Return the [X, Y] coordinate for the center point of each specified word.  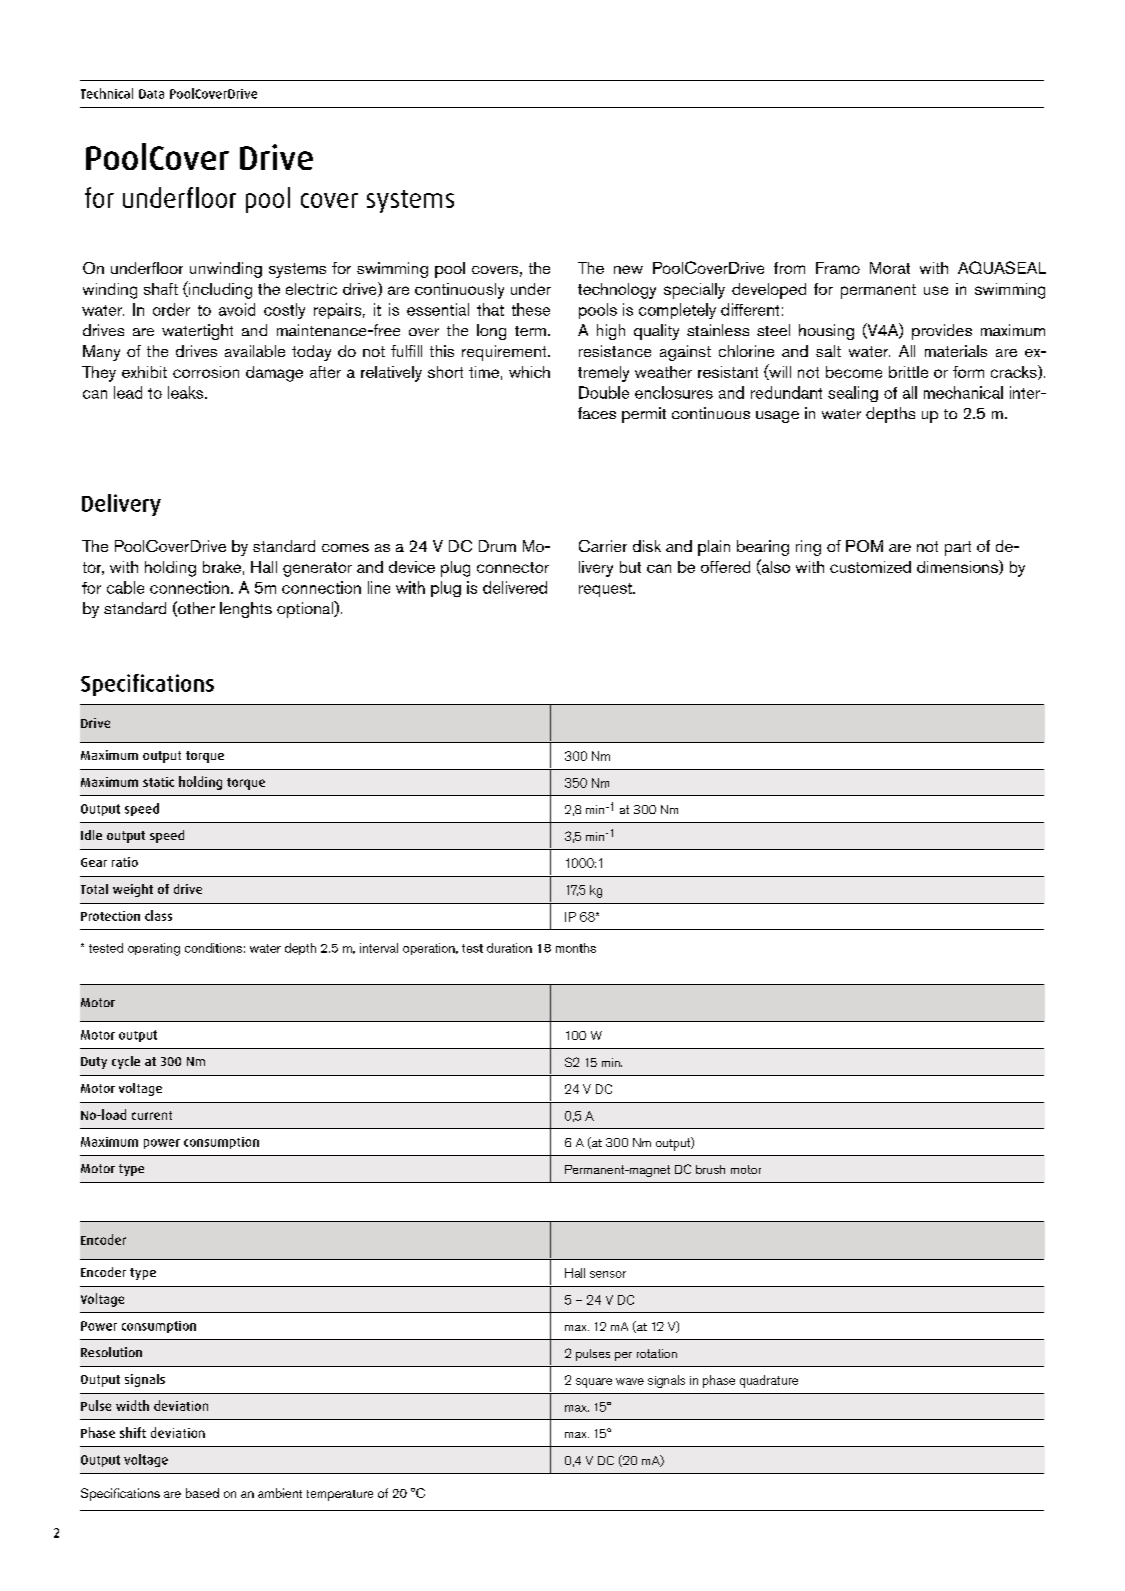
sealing [853, 394]
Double [604, 392]
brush [710, 1169]
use [936, 290]
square [594, 1383]
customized [870, 567]
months [576, 948]
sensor [608, 1274]
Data [151, 94]
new [628, 269]
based [202, 1493]
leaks [187, 392]
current [152, 1115]
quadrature [769, 1381]
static [158, 782]
